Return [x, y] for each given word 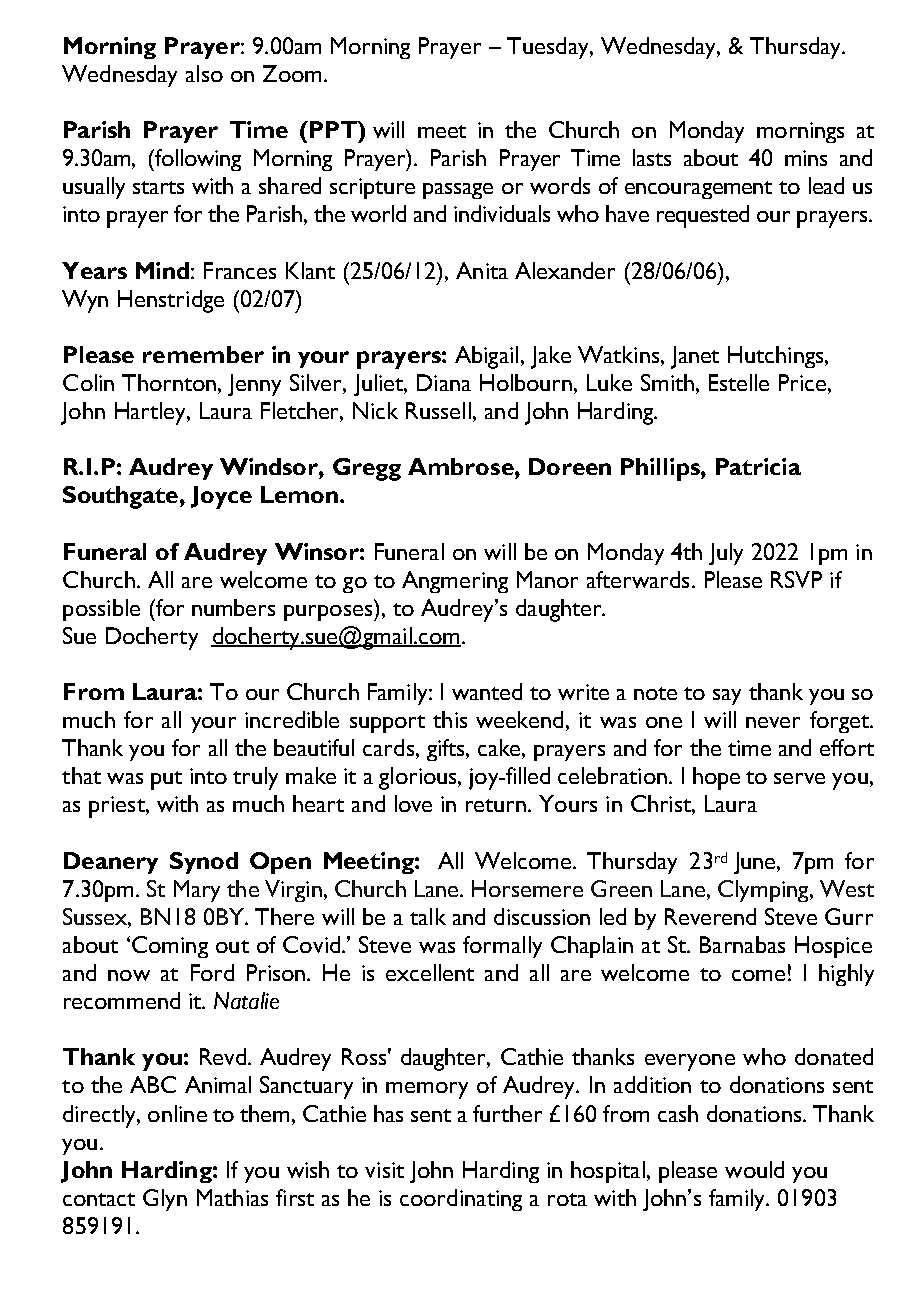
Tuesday [549, 48]
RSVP [796, 579]
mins [806, 158]
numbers [233, 607]
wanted [487, 691]
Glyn [165, 1200]
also [204, 73]
